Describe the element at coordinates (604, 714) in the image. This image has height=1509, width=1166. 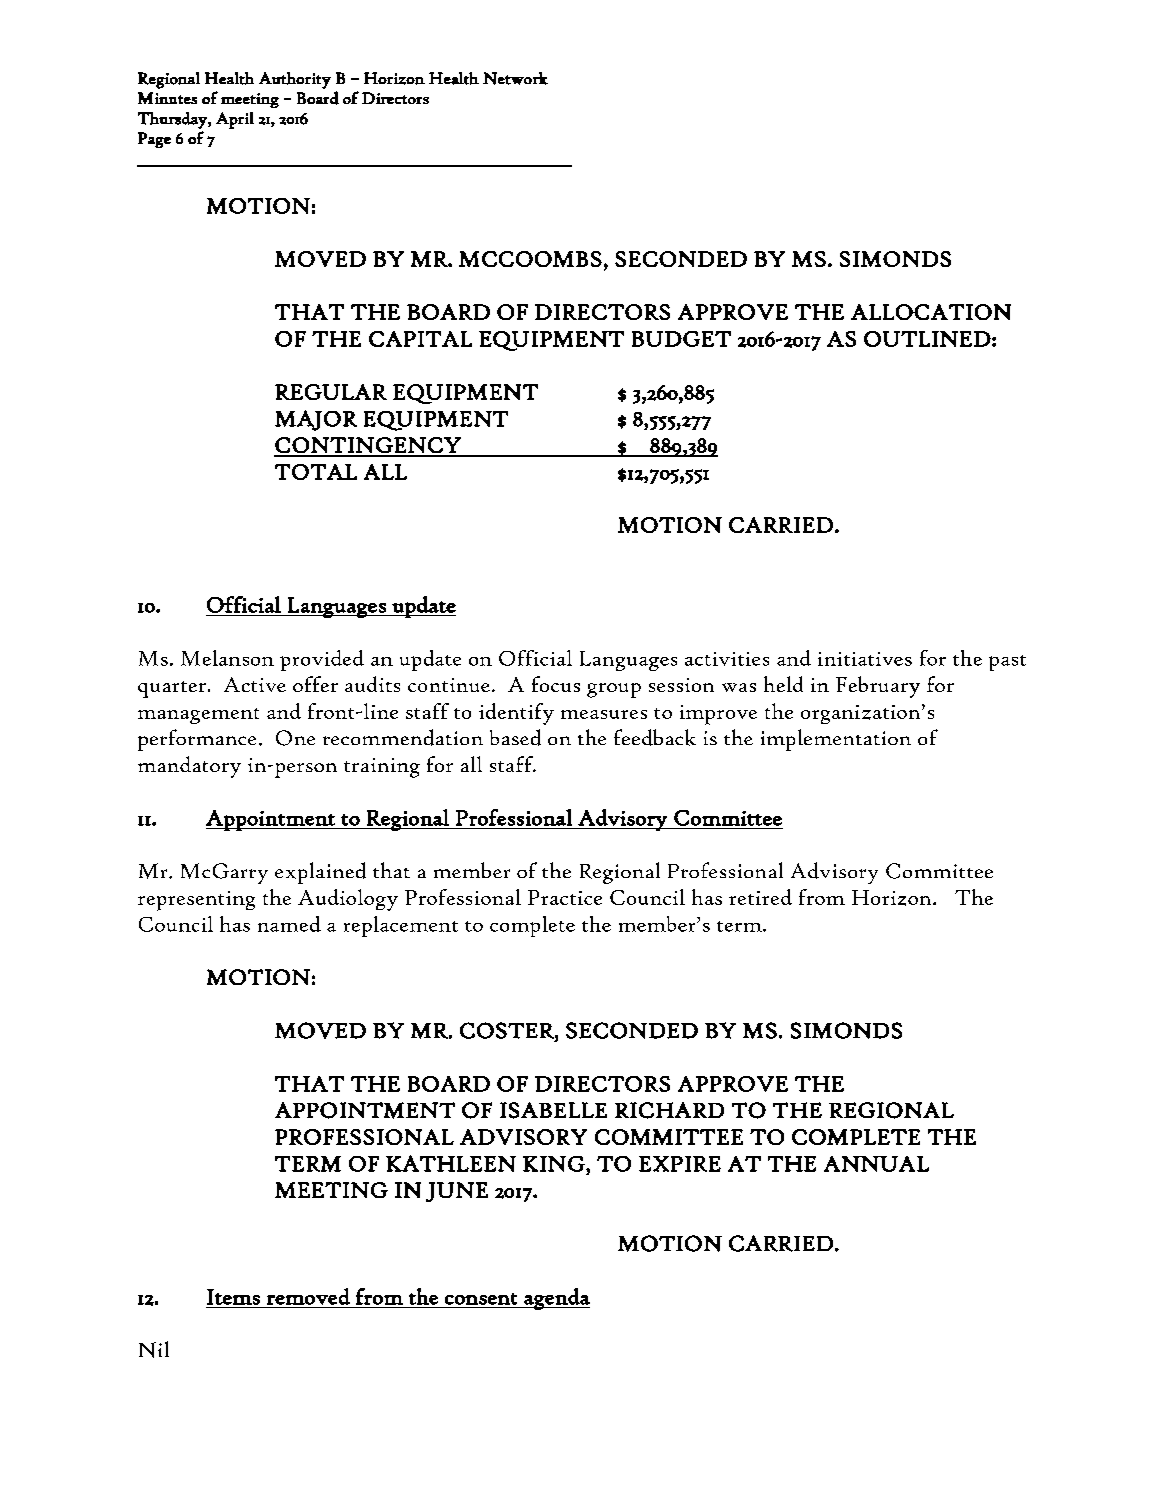
I see `measures` at that location.
